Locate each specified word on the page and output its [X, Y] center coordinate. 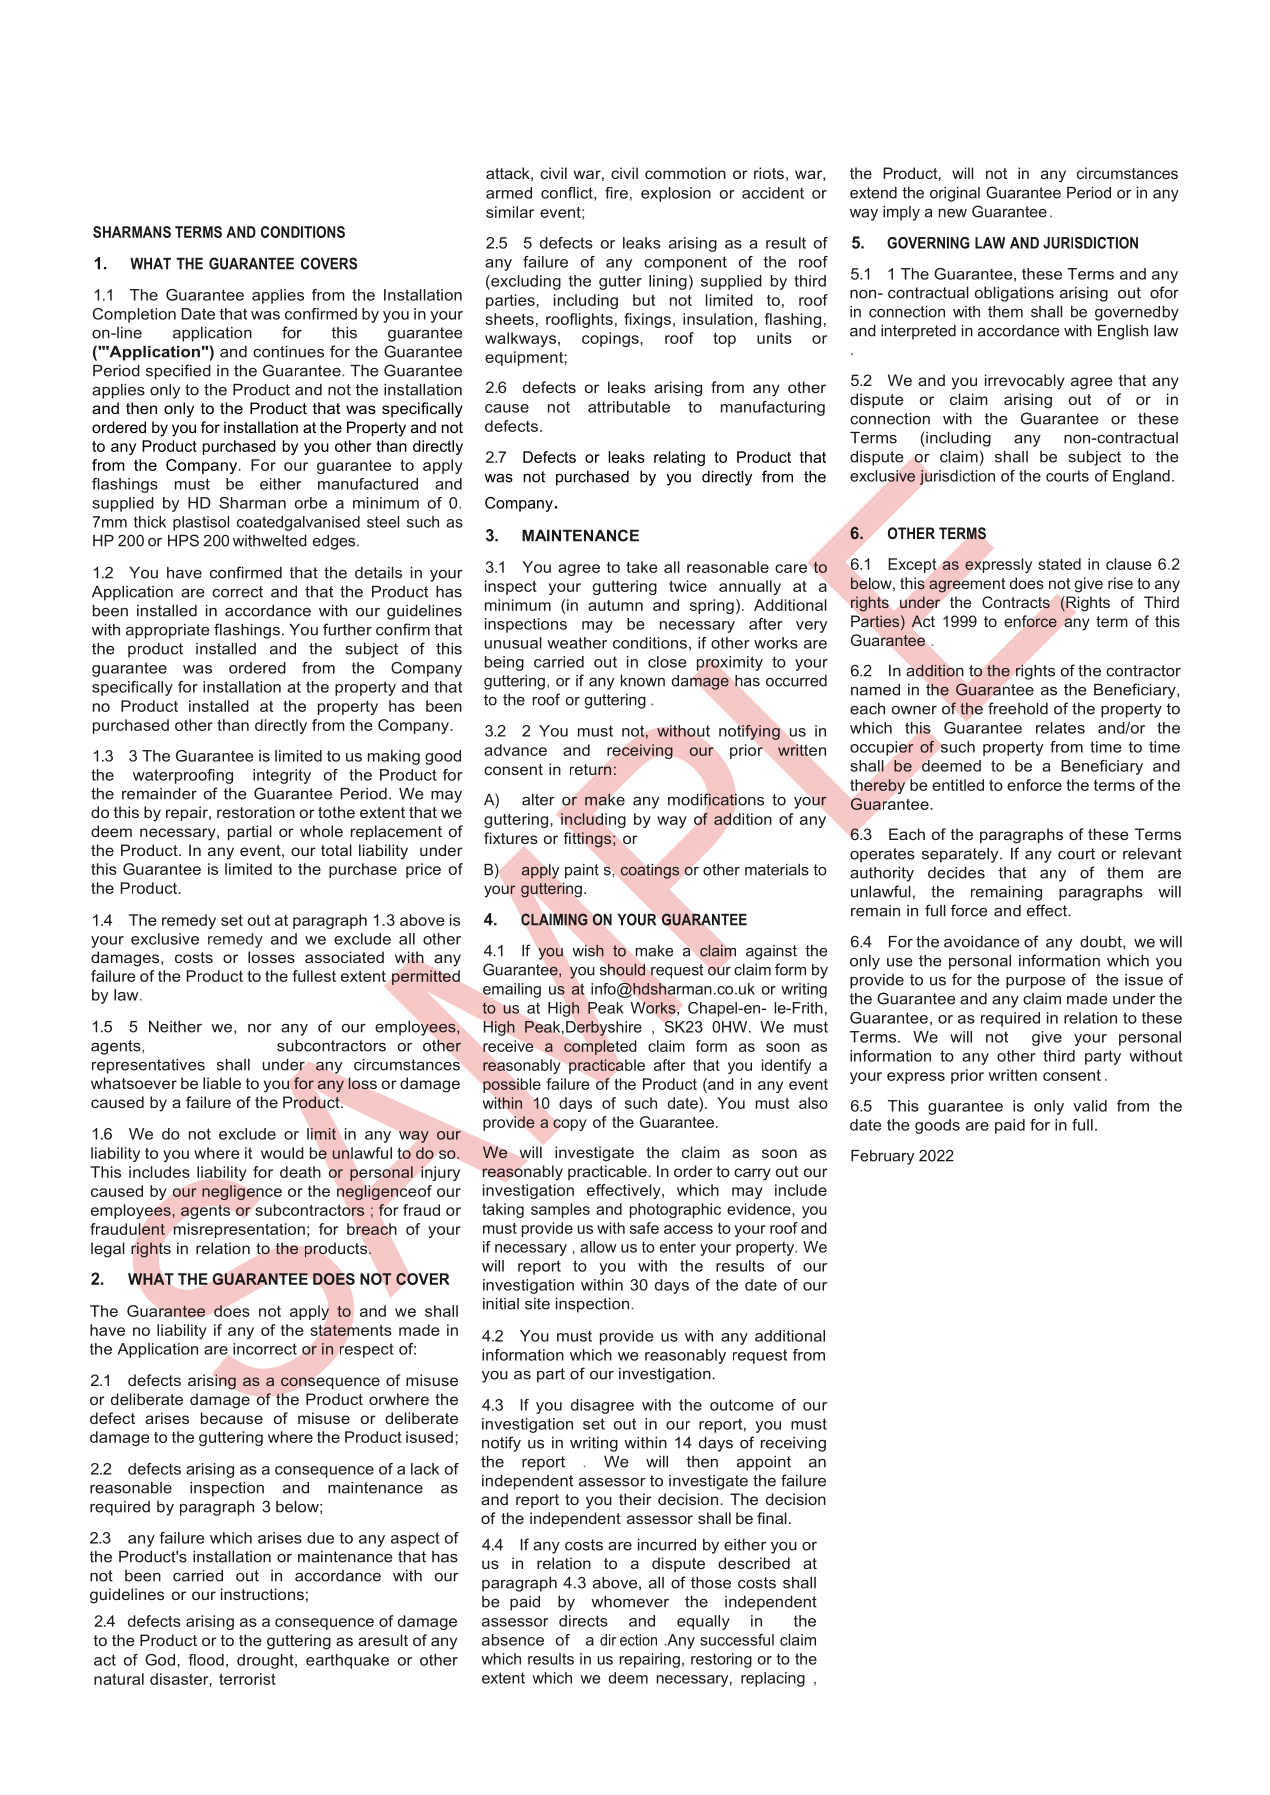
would [282, 1153]
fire [616, 193]
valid [1090, 1106]
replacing [773, 1679]
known [643, 681]
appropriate [168, 631]
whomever [630, 1602]
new [953, 213]
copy [570, 1125]
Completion [134, 315]
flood [206, 1660]
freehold [1018, 708]
